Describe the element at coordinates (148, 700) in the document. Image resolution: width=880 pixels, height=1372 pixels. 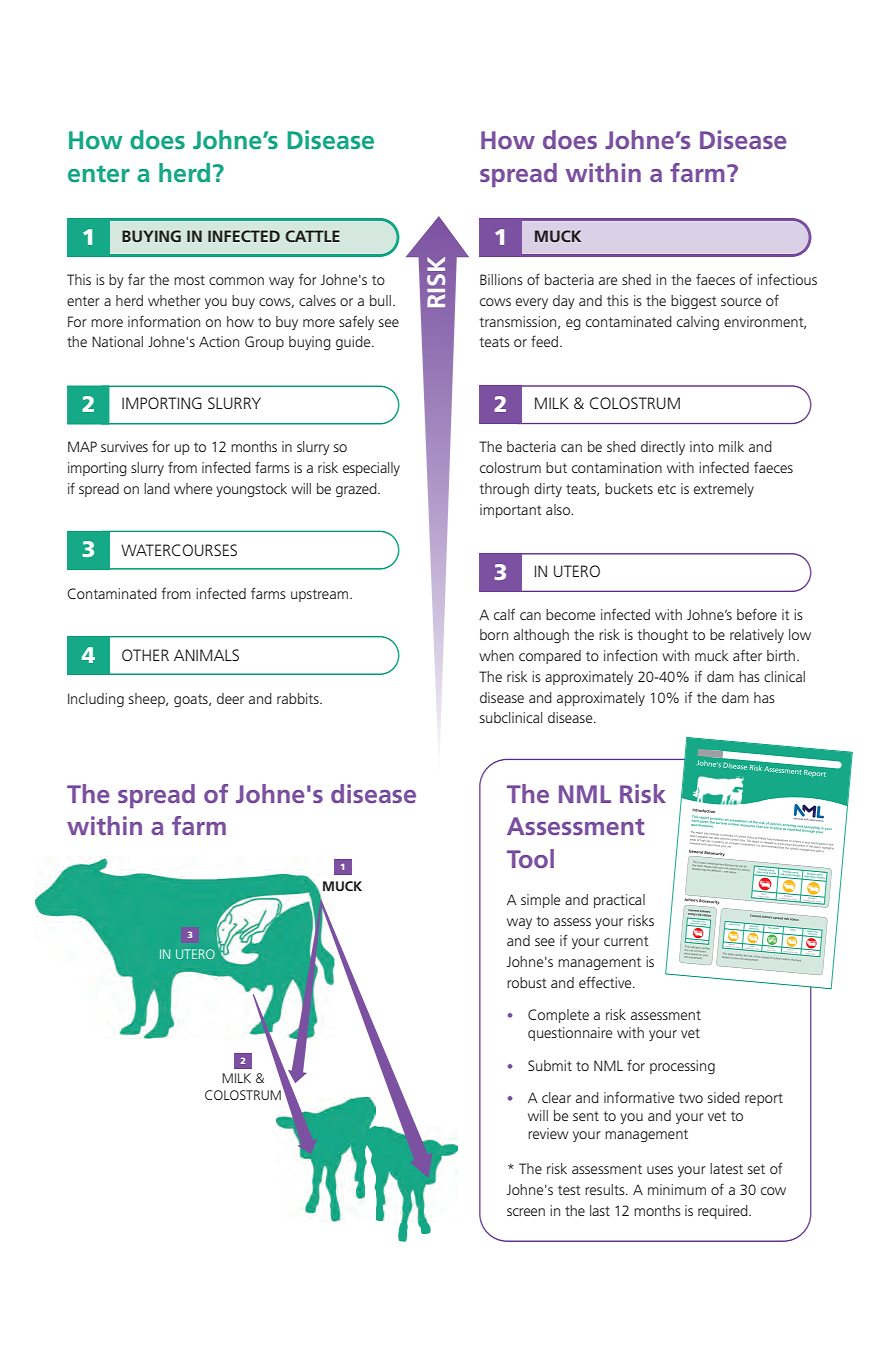
I see `sheep` at that location.
